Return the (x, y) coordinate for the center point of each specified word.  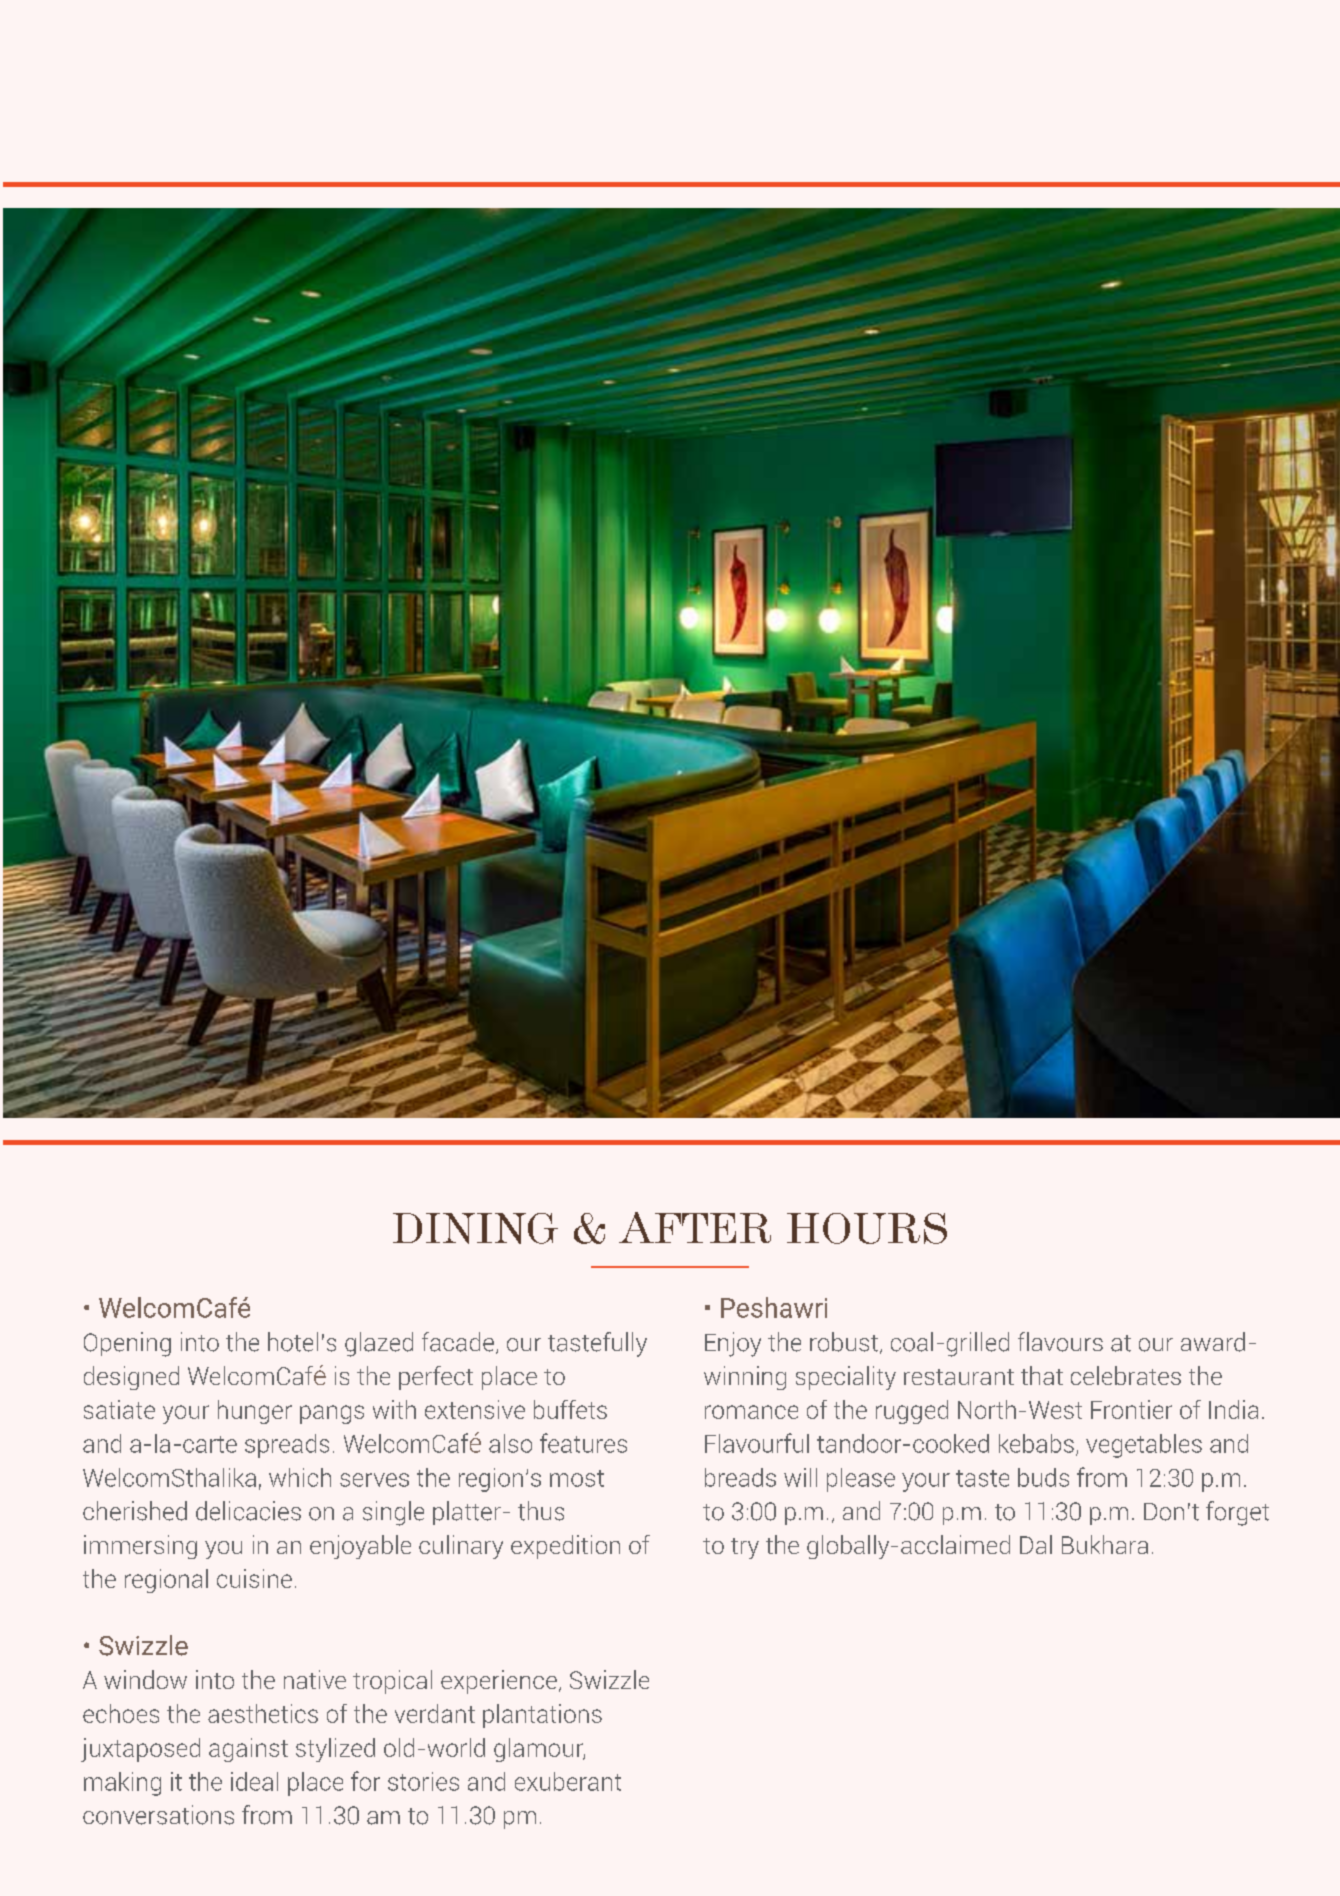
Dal (1036, 1544)
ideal (254, 1781)
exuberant (568, 1781)
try (745, 1548)
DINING (475, 1228)
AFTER (695, 1227)
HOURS (867, 1228)
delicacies (248, 1511)
